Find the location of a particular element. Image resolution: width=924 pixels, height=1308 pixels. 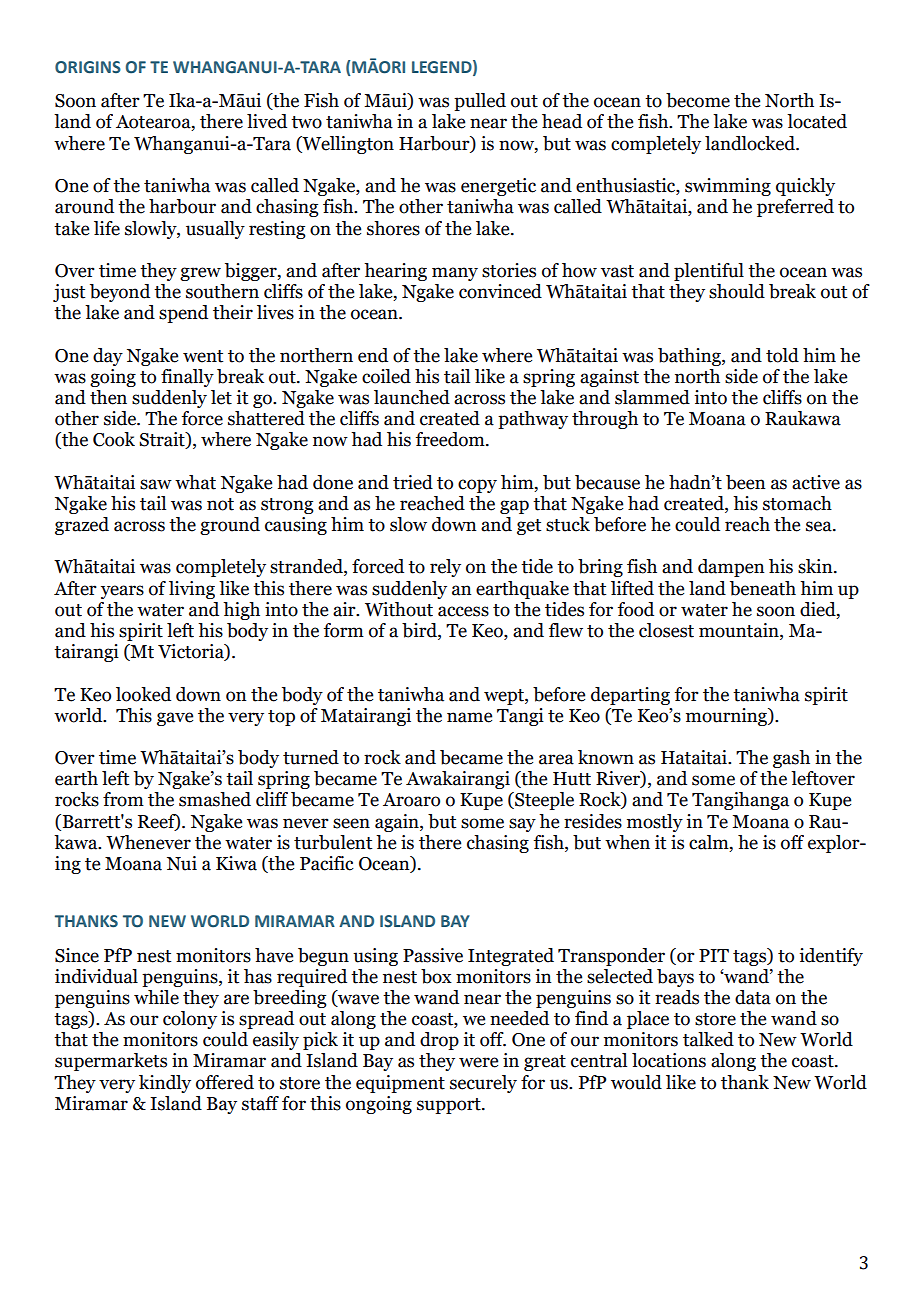

were is located at coordinates (478, 1062).
